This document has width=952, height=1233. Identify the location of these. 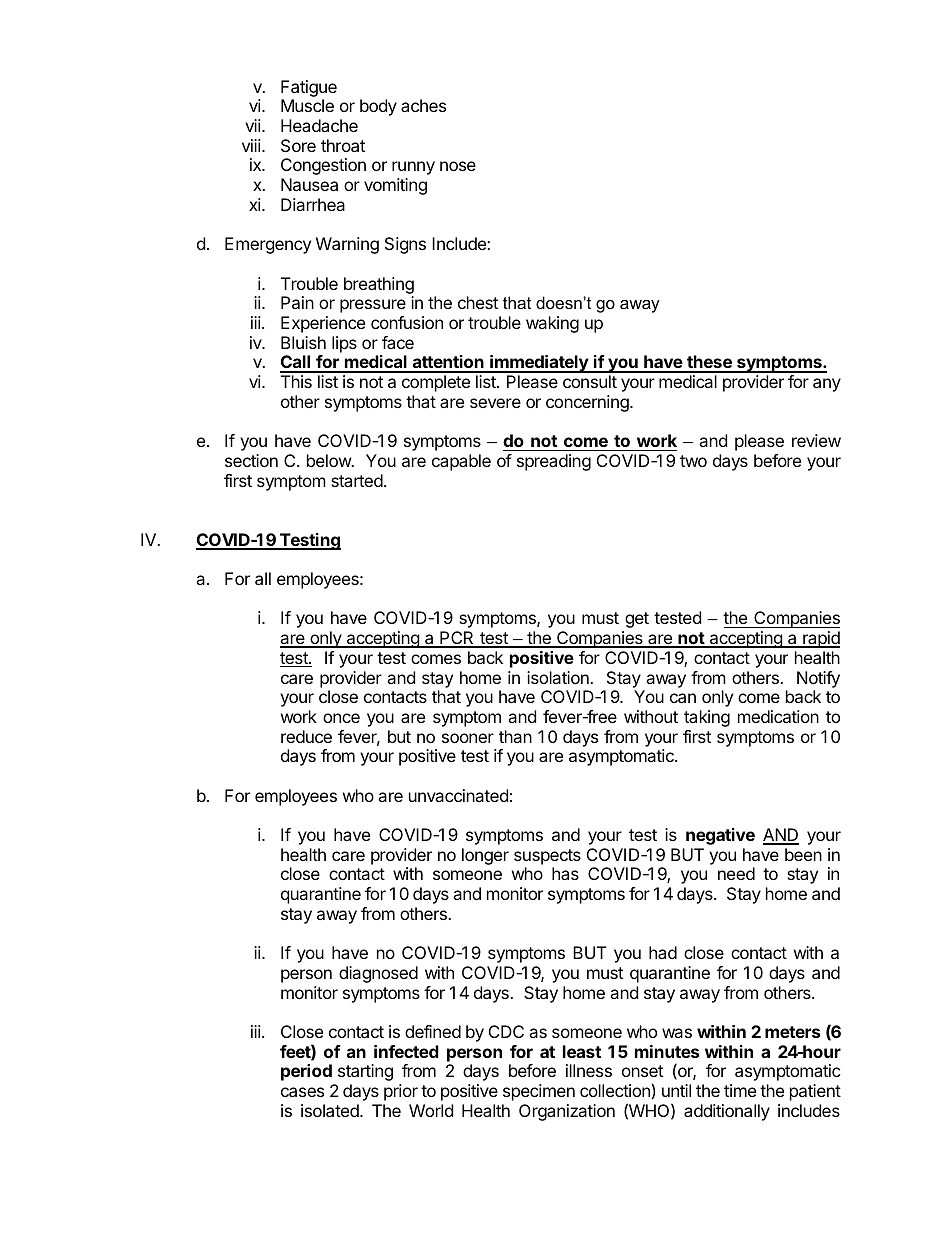
(709, 363).
